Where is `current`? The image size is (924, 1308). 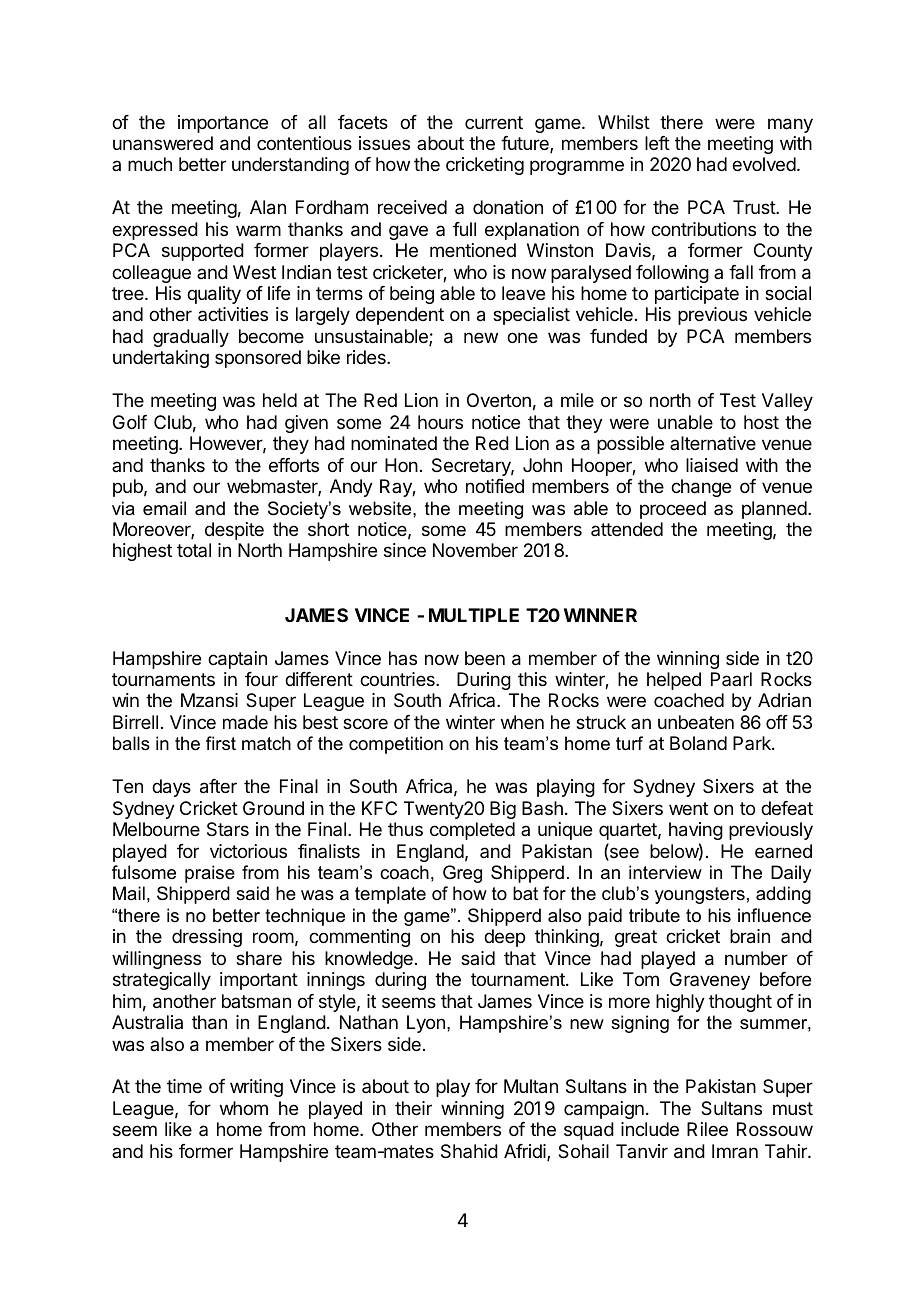 current is located at coordinates (494, 122).
